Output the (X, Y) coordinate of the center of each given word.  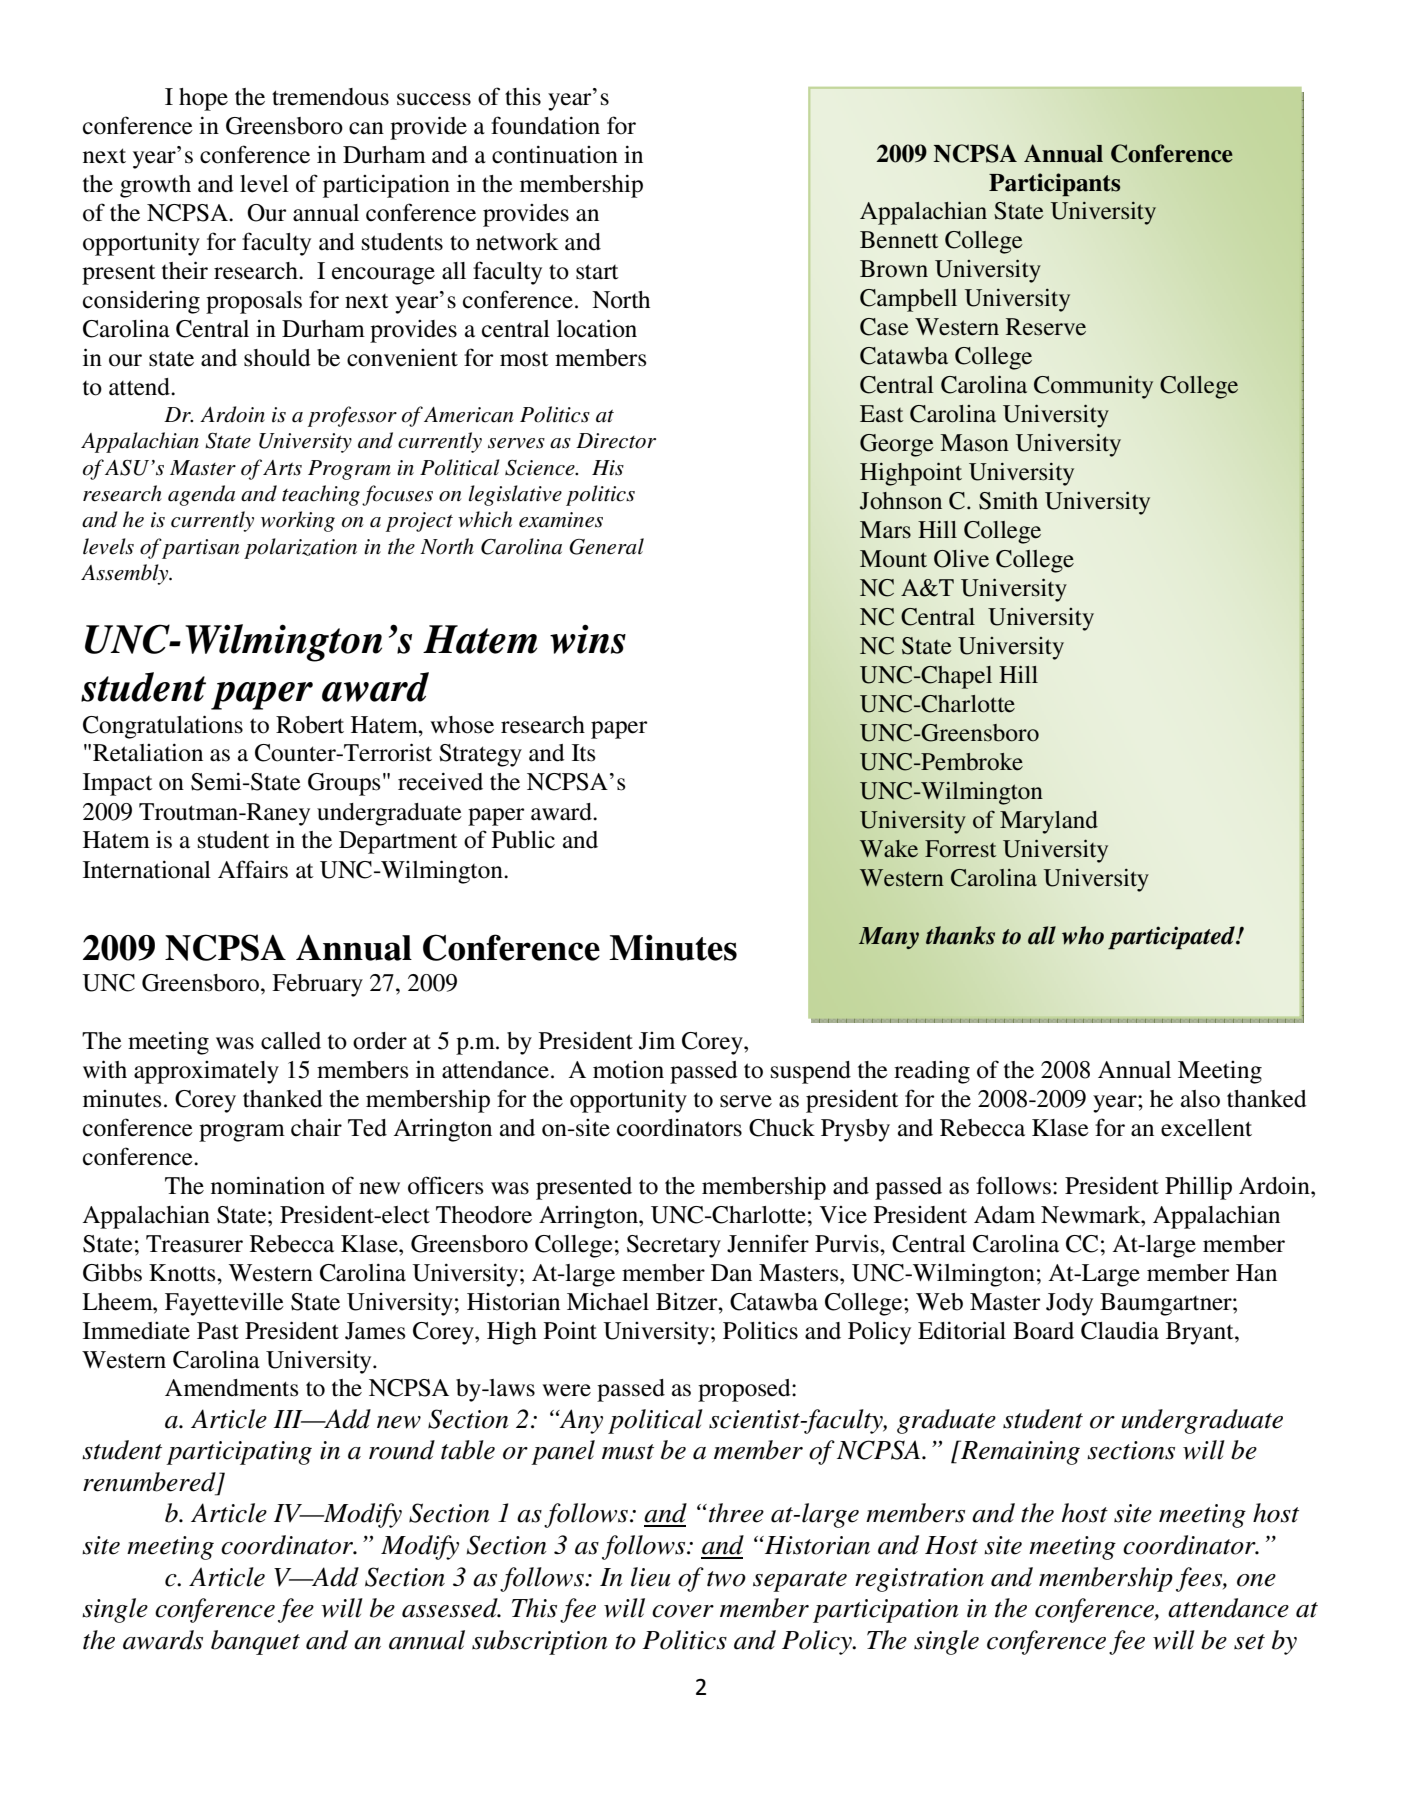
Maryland (1049, 822)
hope (203, 99)
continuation (555, 154)
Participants (1055, 184)
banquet (255, 1642)
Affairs (253, 869)
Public (523, 839)
